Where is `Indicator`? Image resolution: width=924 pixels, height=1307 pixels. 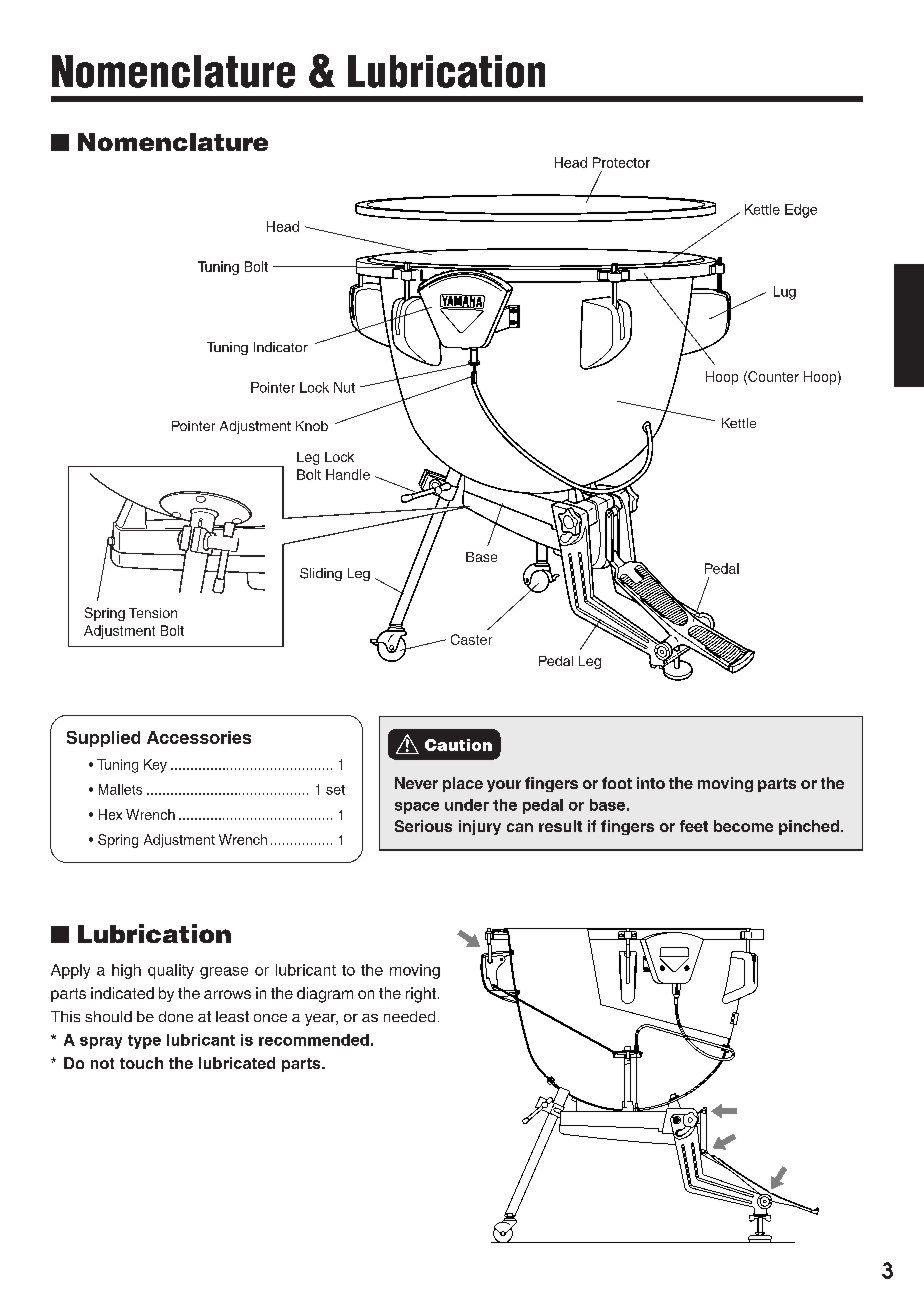
Indicator is located at coordinates (281, 347).
